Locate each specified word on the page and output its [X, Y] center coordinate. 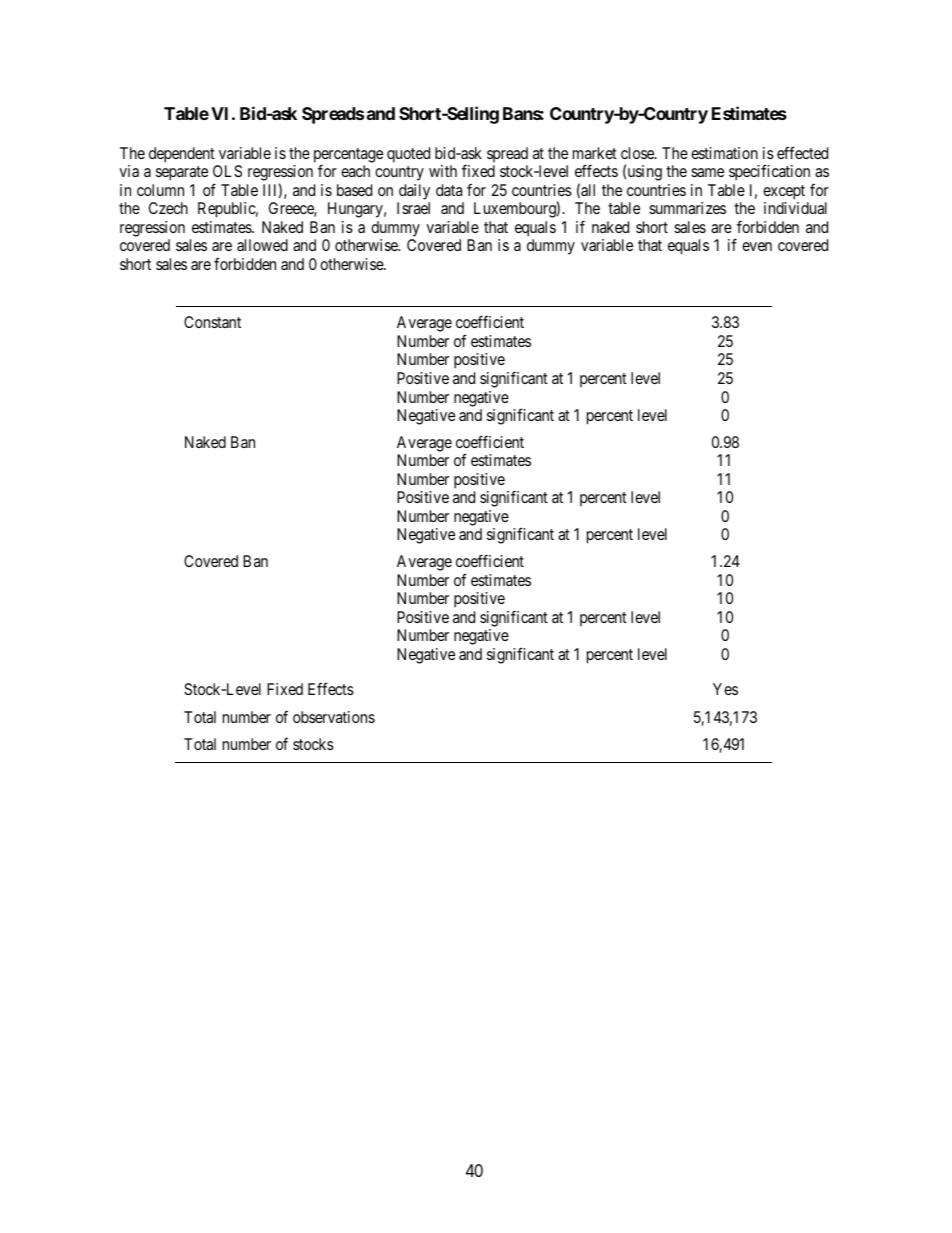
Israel [413, 208]
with [443, 171]
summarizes [687, 208]
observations [334, 717]
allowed [262, 245]
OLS [227, 171]
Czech [168, 208]
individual [795, 208]
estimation [724, 153]
